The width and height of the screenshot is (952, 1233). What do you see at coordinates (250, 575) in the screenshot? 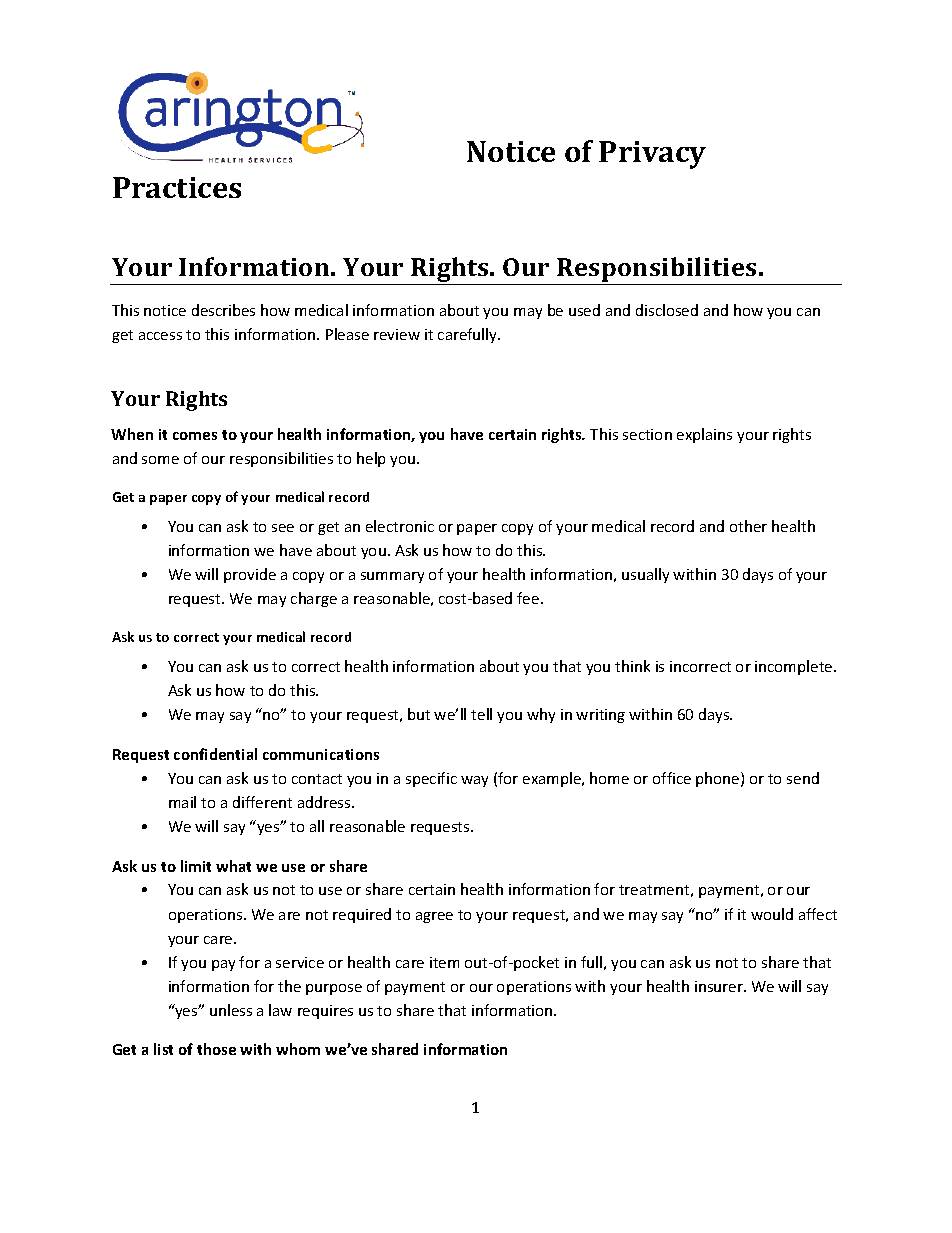
I see `provide` at bounding box center [250, 575].
